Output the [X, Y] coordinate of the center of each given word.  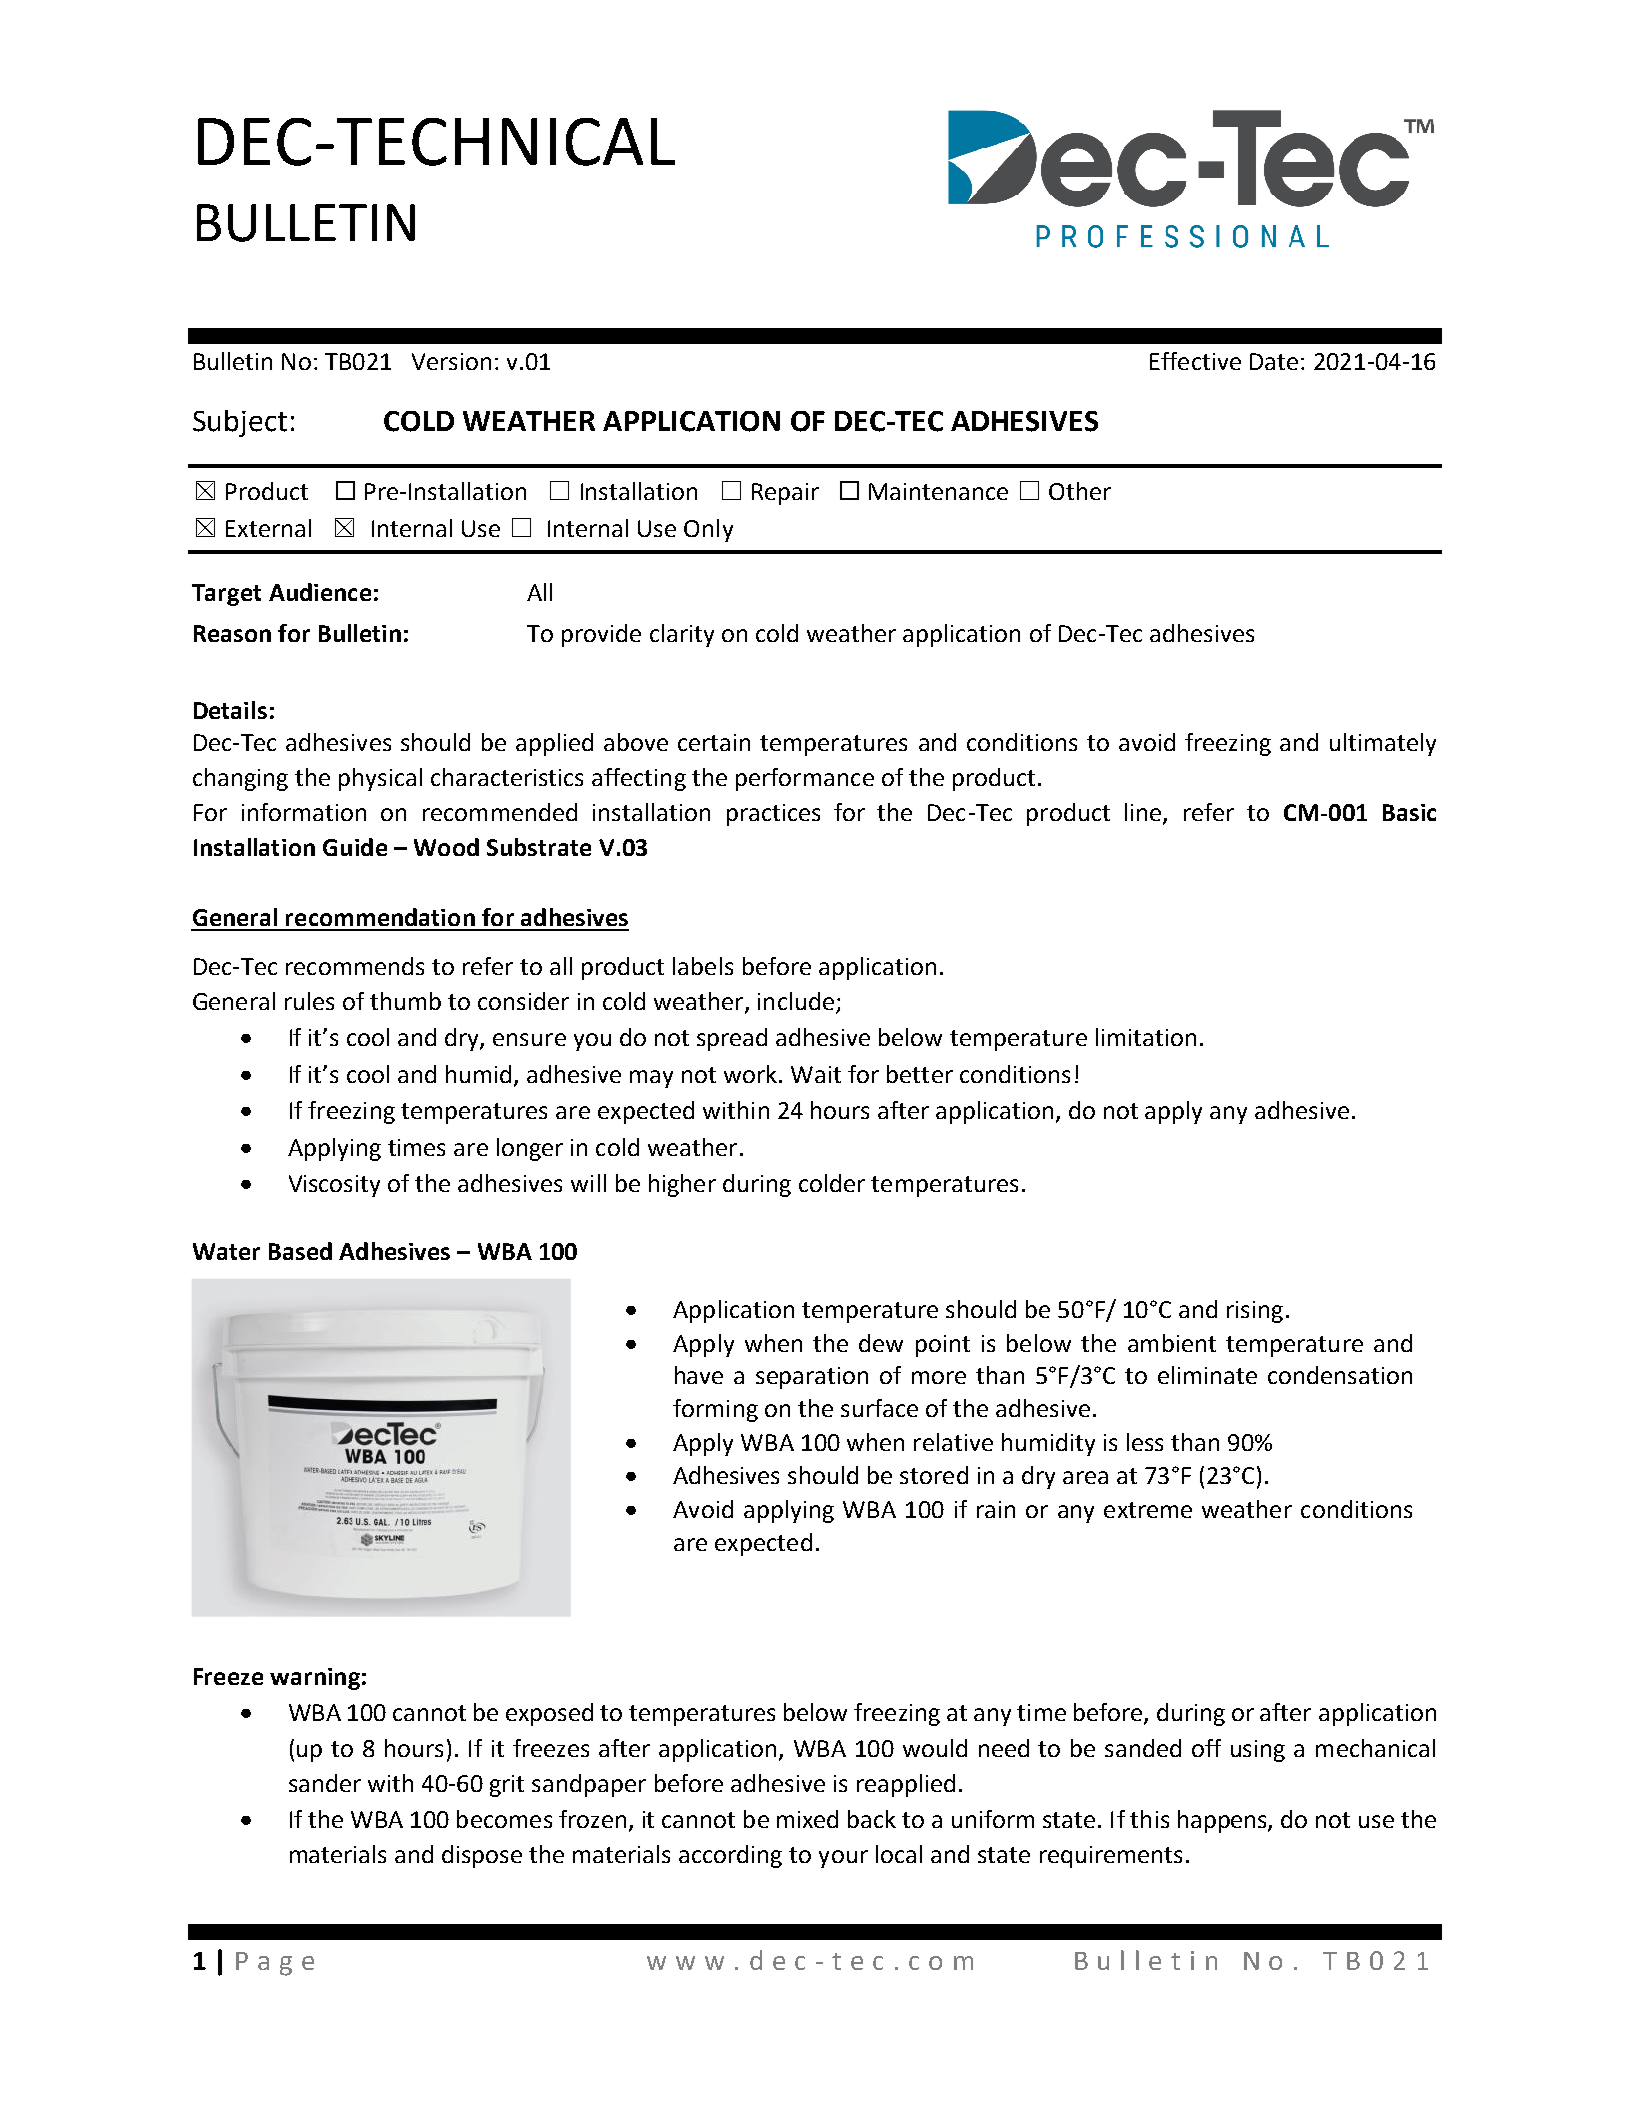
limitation [1146, 1037]
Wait [816, 1074]
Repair [785, 494]
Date [1274, 361]
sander [325, 1783]
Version [451, 361]
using [1258, 1751]
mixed [807, 1819]
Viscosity [334, 1186]
